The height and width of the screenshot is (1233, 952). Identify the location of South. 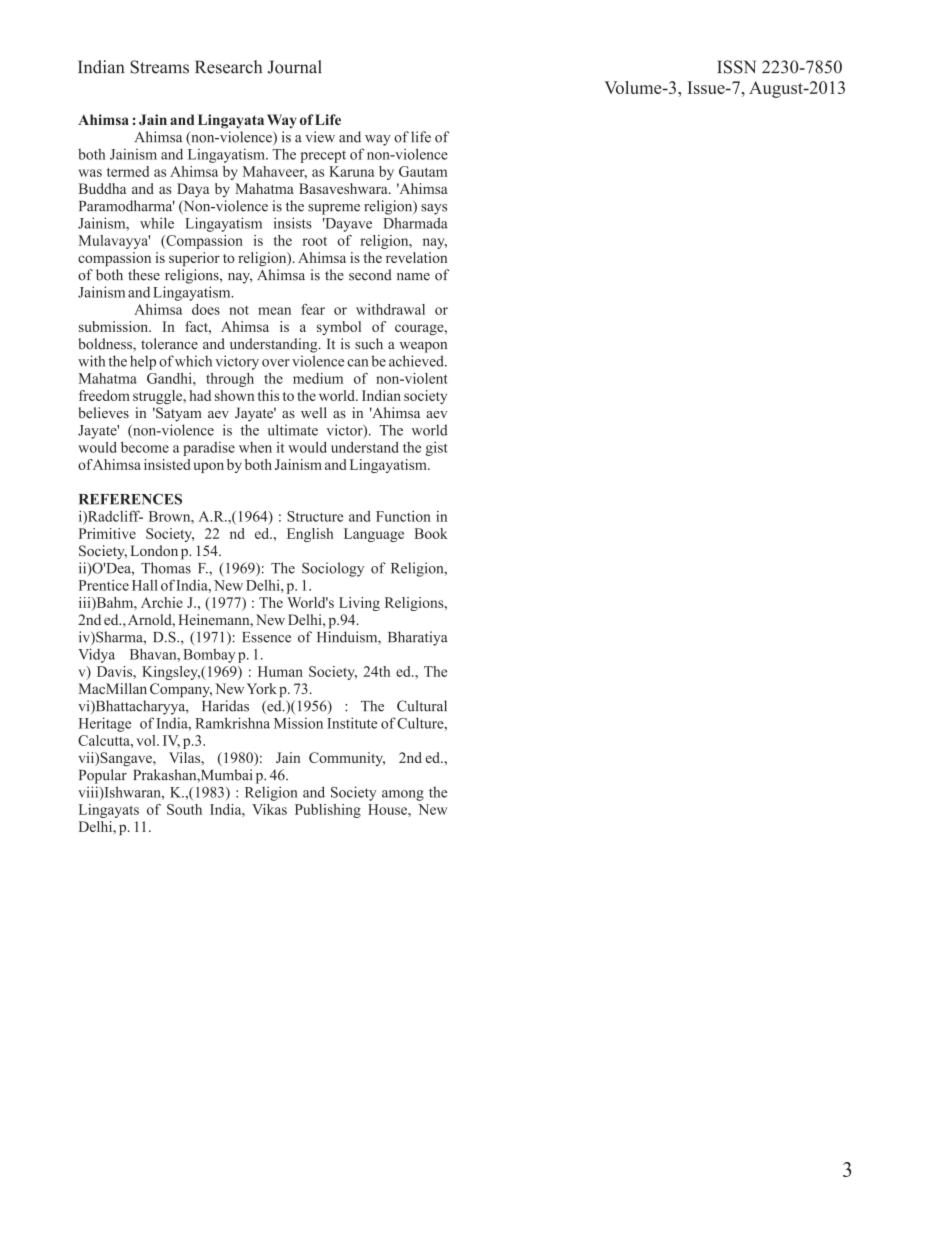
(184, 809).
